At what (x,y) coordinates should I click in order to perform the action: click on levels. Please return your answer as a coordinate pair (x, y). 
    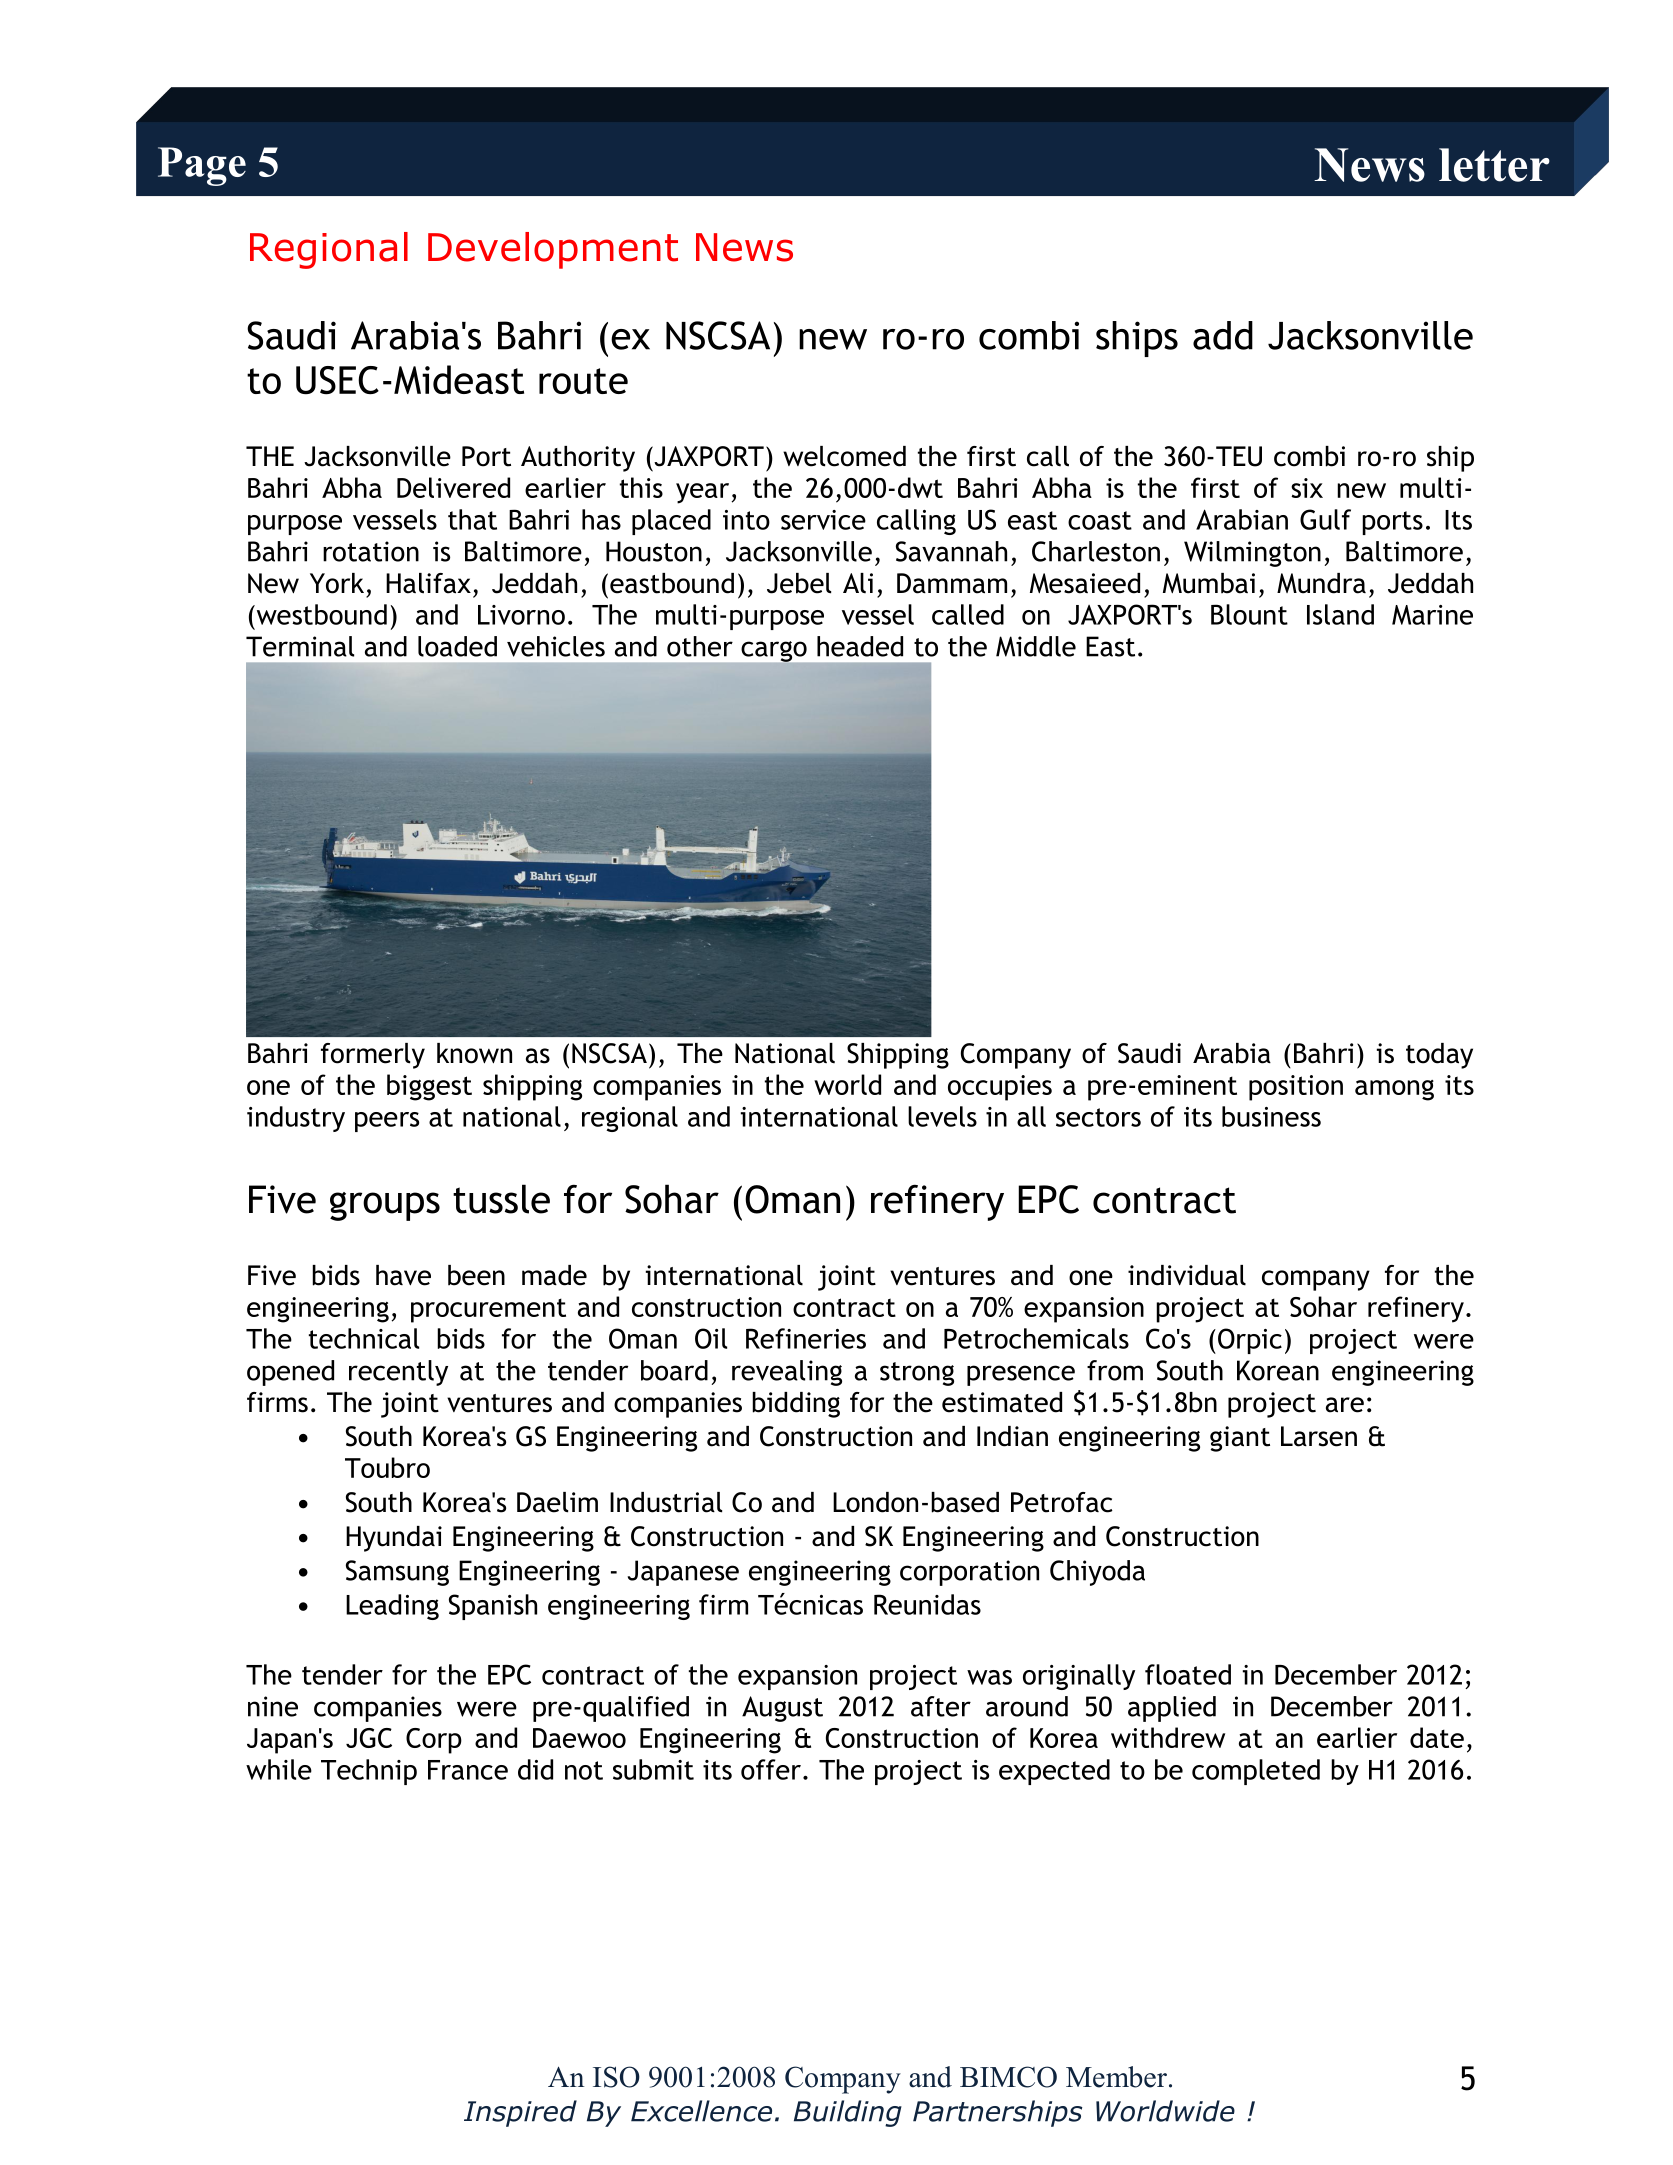
    Looking at the image, I should click on (942, 1116).
